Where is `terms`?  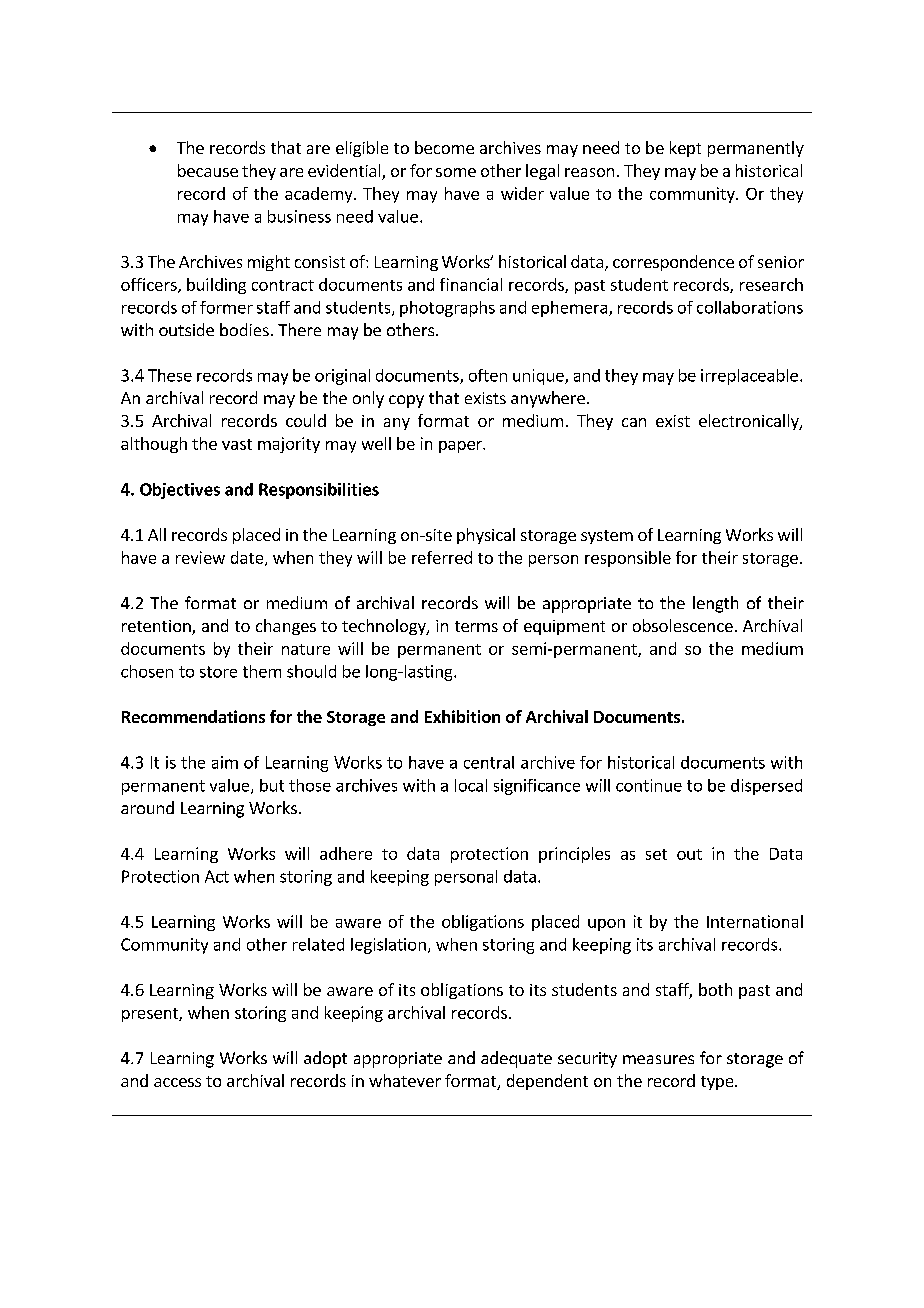
terms is located at coordinates (476, 626).
